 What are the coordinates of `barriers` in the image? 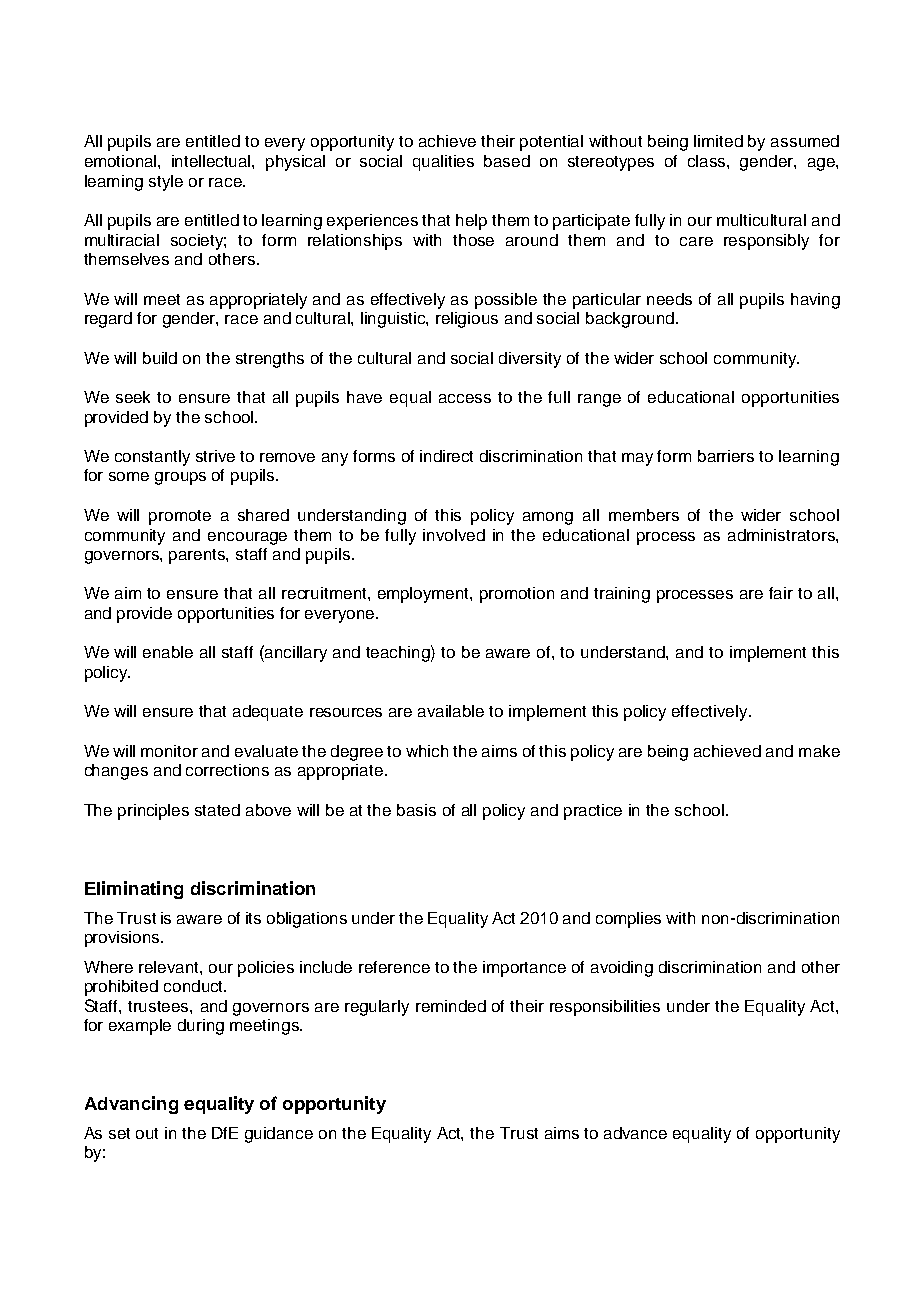 It's located at (726, 456).
